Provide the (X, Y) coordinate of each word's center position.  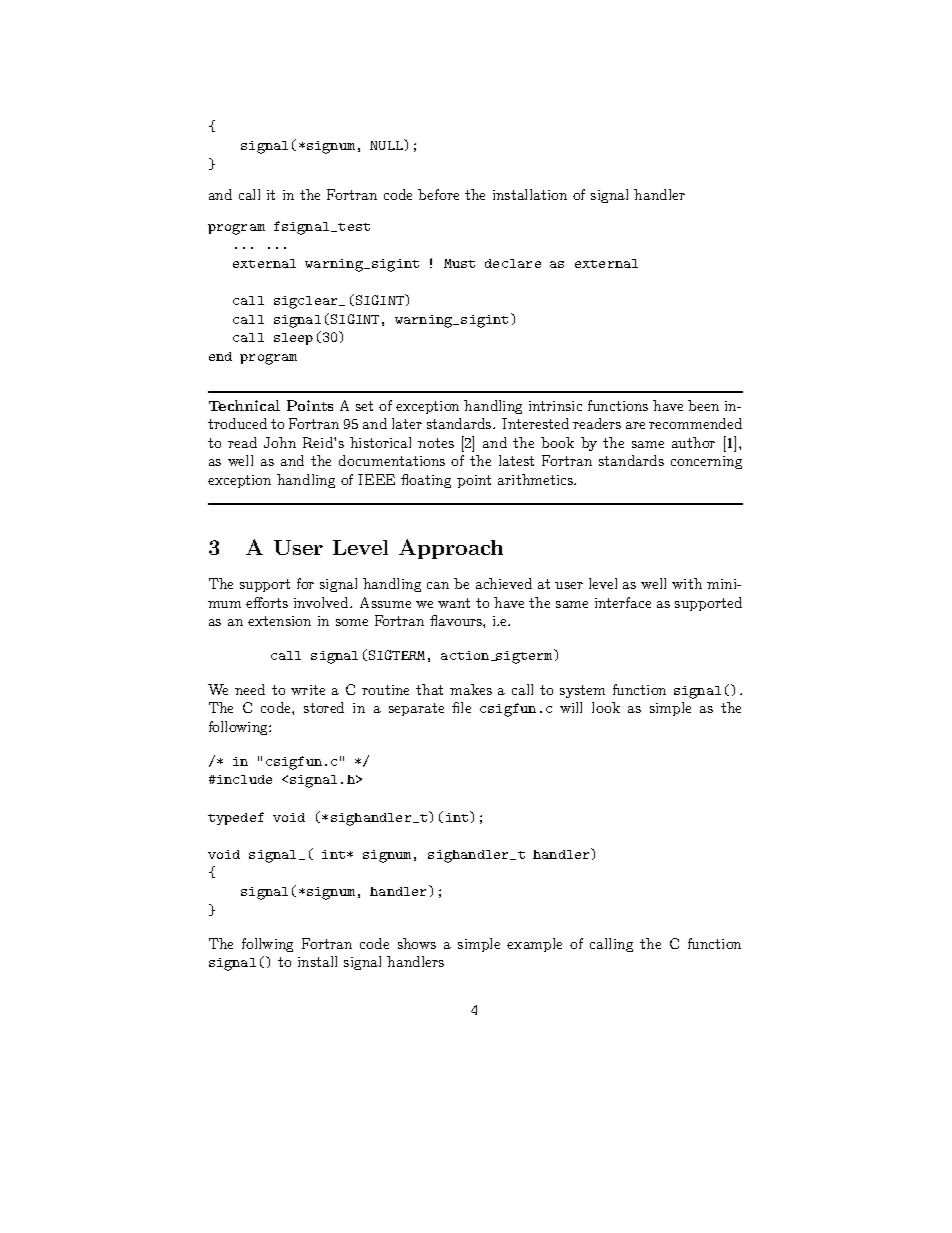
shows (417, 943)
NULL (387, 144)
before (438, 194)
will (571, 707)
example (534, 945)
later (407, 423)
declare (513, 263)
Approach (451, 549)
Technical (244, 405)
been (703, 405)
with (687, 583)
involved (322, 602)
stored (324, 707)
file (461, 707)
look (606, 707)
